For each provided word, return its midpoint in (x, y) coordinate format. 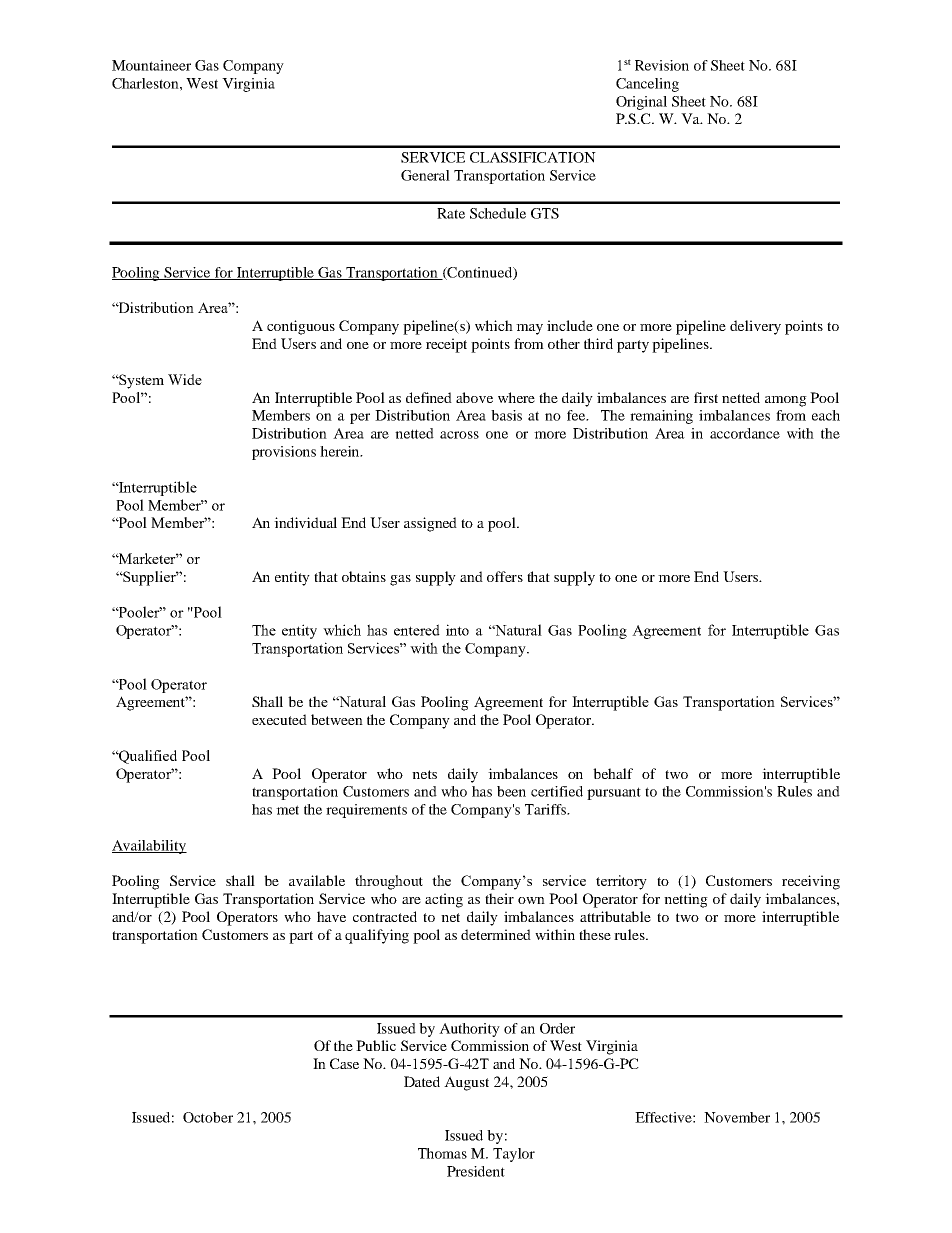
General (425, 175)
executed (279, 719)
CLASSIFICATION (533, 157)
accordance (745, 433)
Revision (662, 65)
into (457, 630)
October (208, 1117)
